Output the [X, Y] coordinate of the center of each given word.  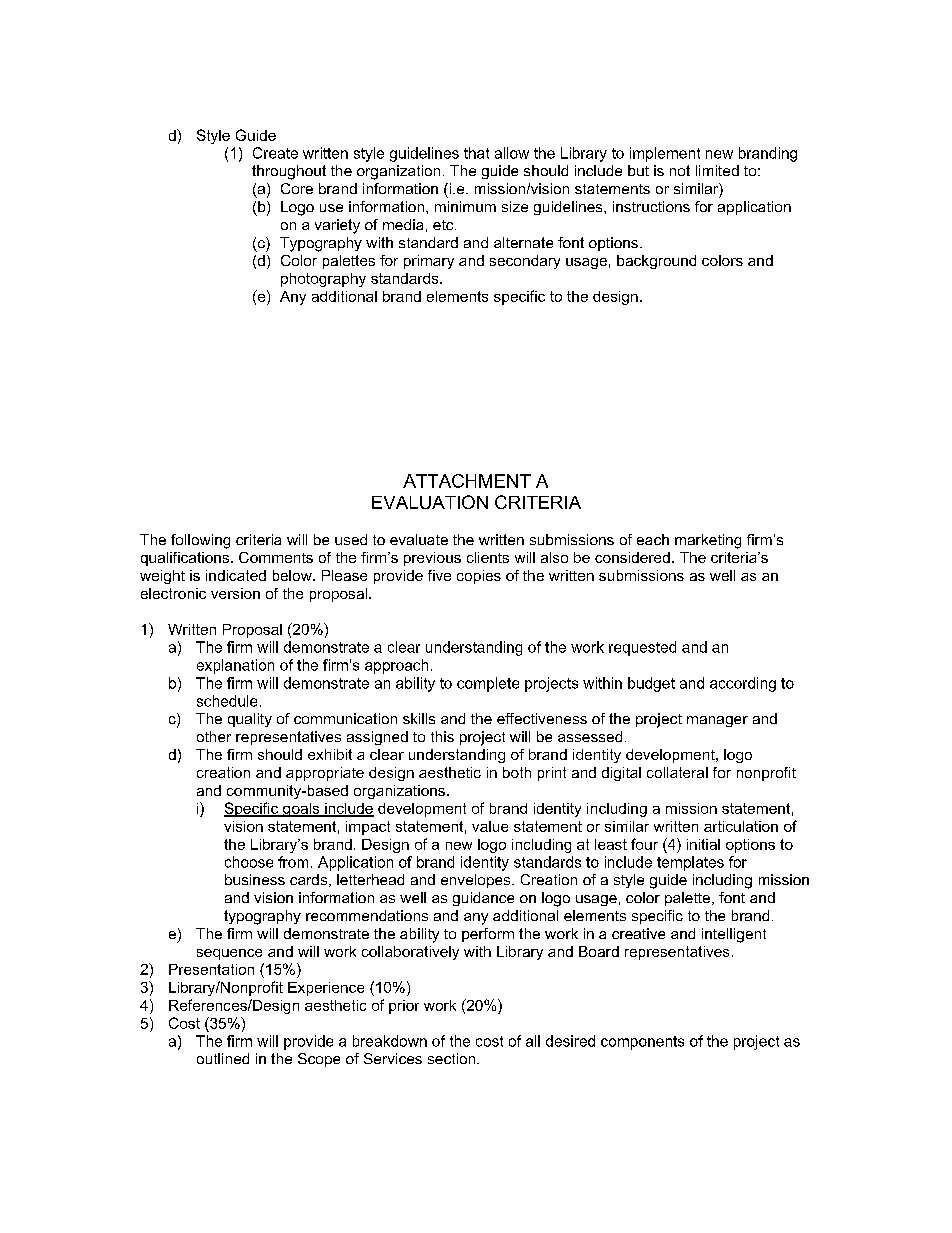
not [680, 170]
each [653, 539]
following [200, 541]
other [214, 736]
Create [275, 153]
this [442, 736]
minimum [465, 206]
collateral [677, 772]
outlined [223, 1058]
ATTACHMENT [467, 481]
